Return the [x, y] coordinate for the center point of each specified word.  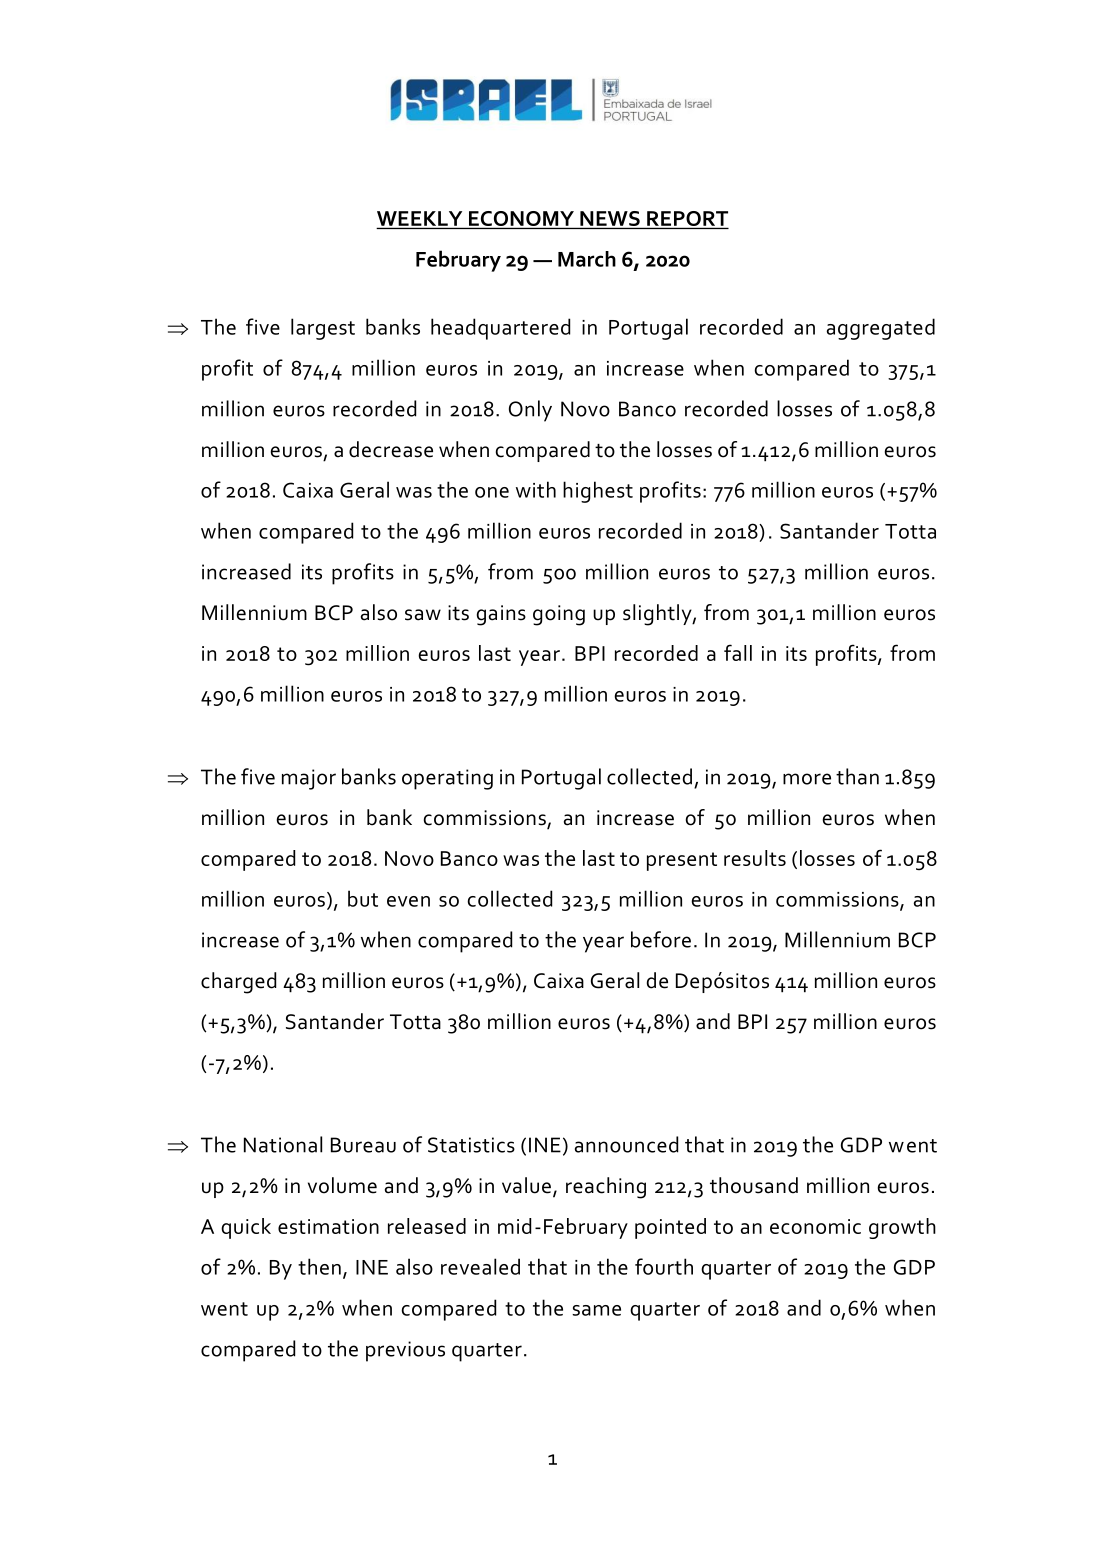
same [596, 1310]
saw [423, 615]
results [755, 858]
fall [738, 652]
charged [238, 983]
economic [815, 1226]
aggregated [881, 329]
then [319, 1266]
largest [323, 329]
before [661, 939]
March [587, 259]
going [559, 615]
